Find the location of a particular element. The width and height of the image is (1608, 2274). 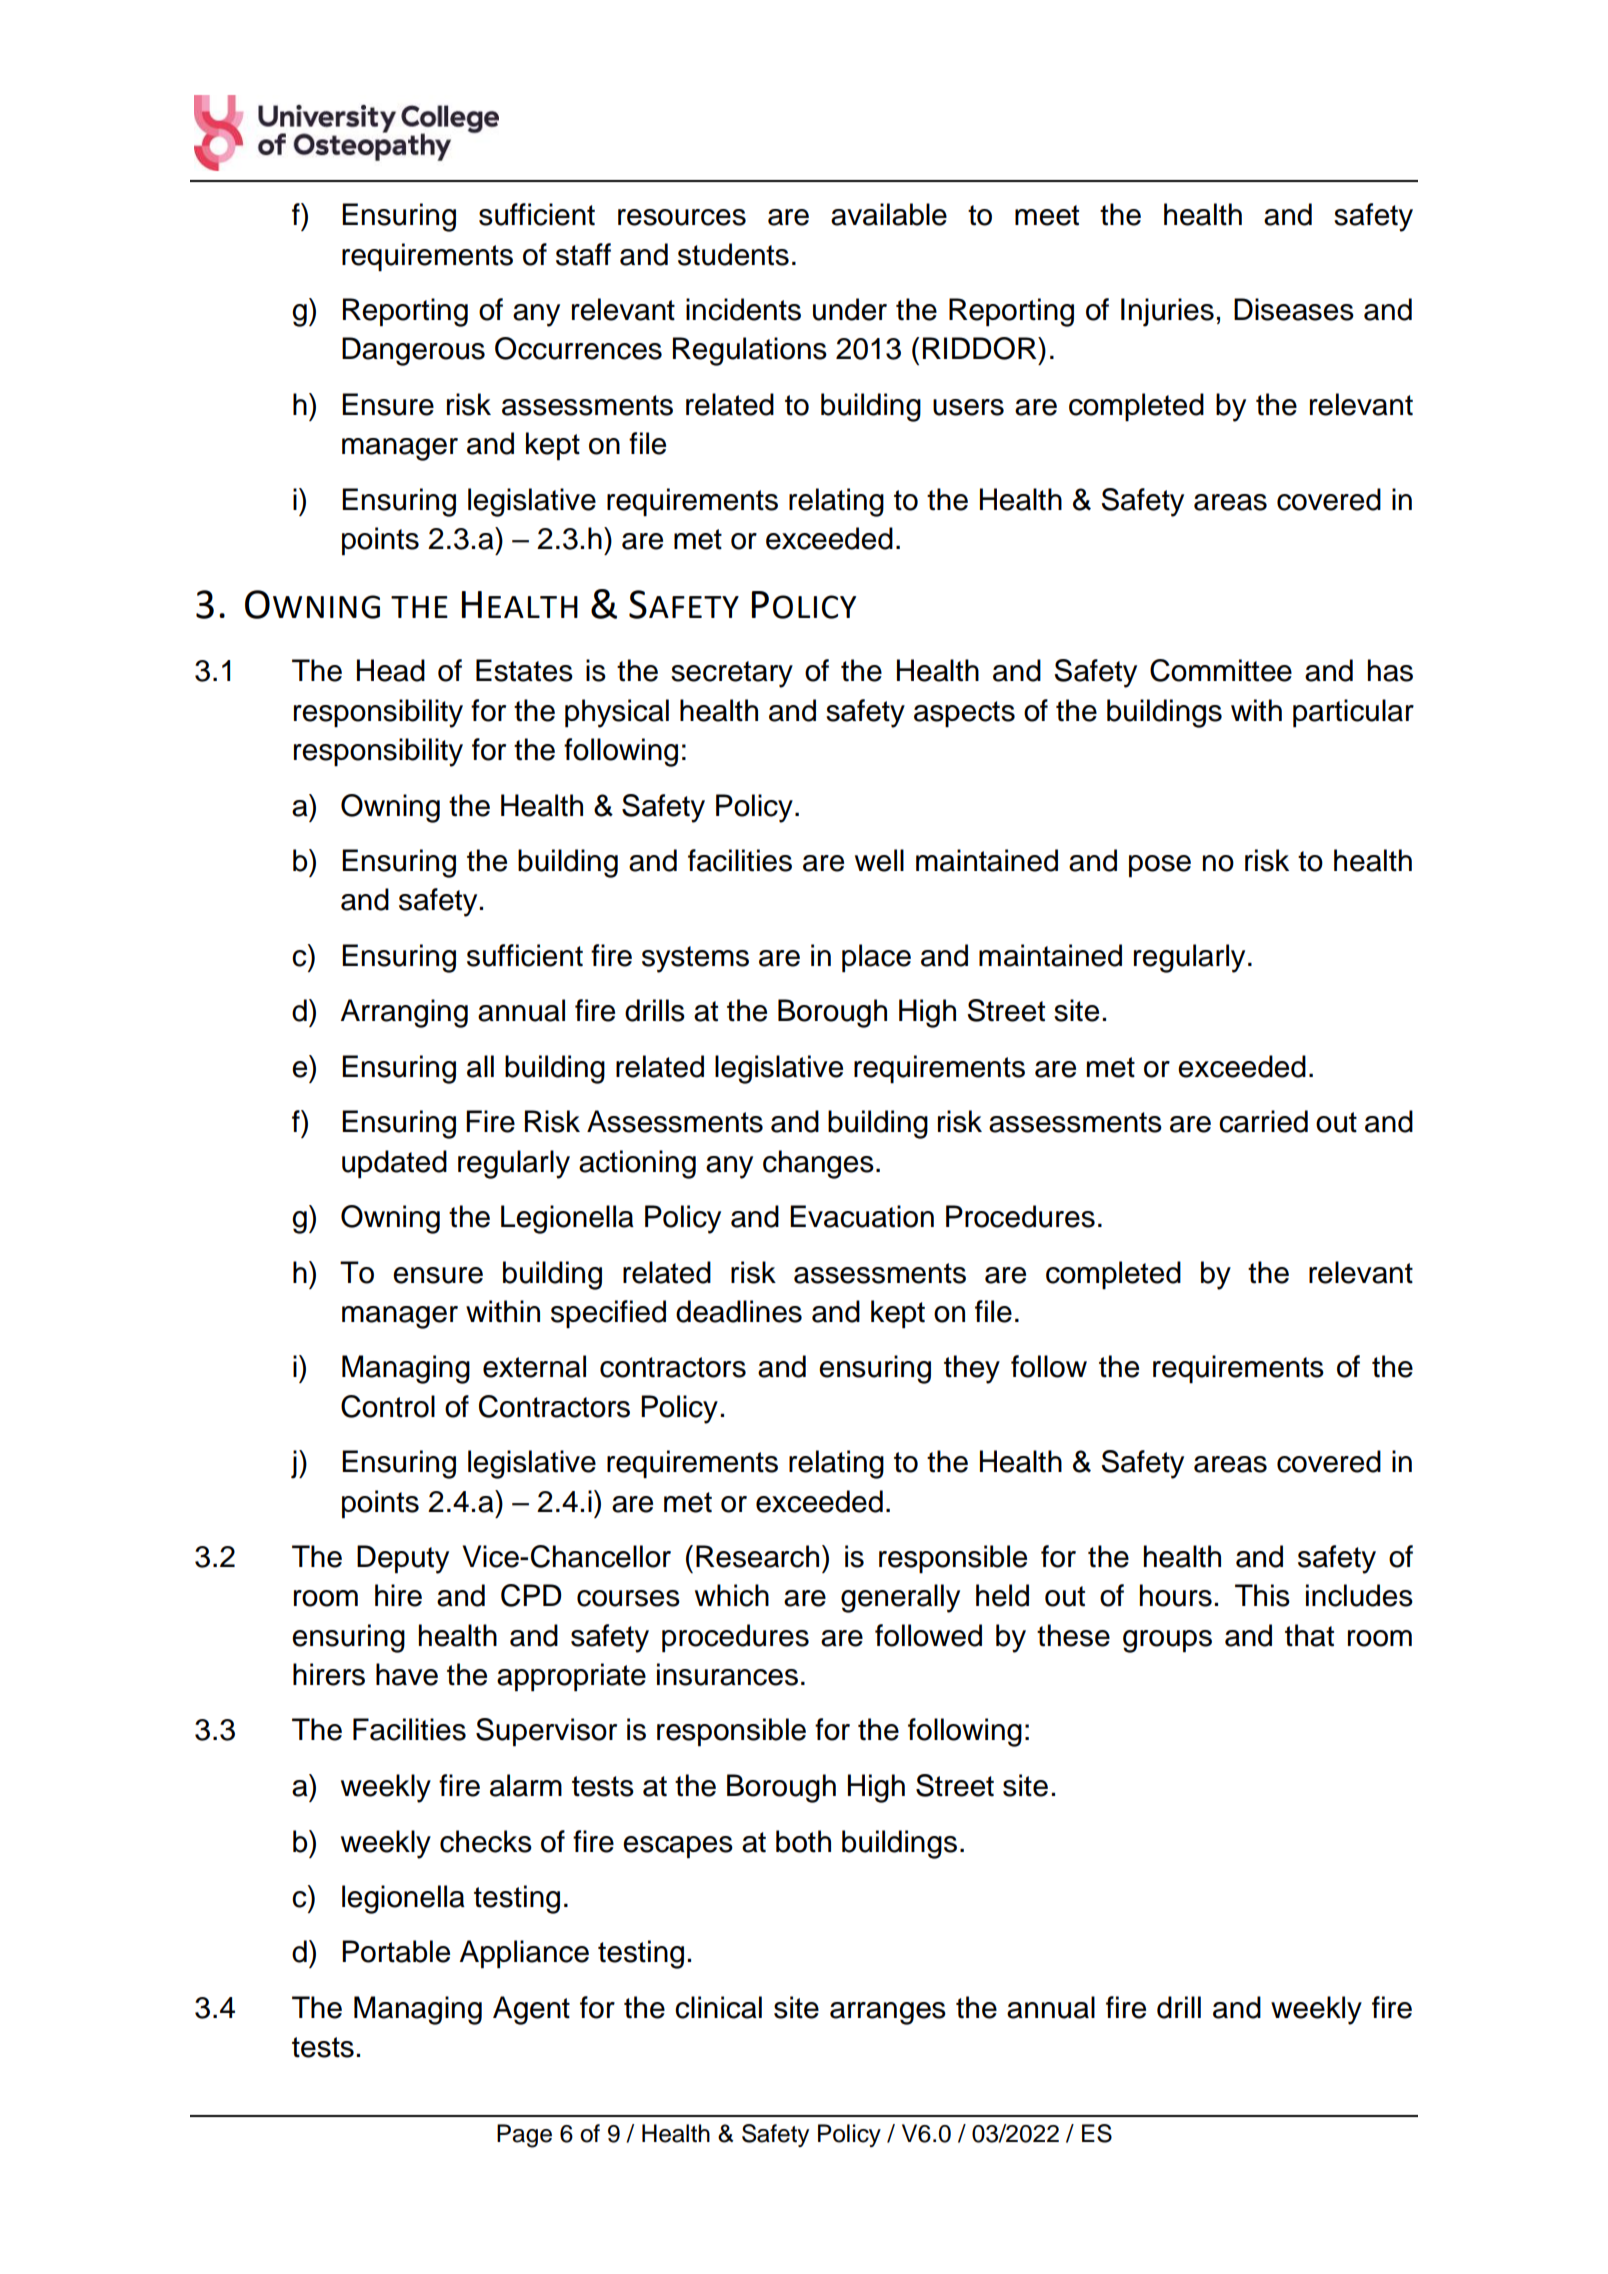

This is located at coordinates (1262, 1595).
